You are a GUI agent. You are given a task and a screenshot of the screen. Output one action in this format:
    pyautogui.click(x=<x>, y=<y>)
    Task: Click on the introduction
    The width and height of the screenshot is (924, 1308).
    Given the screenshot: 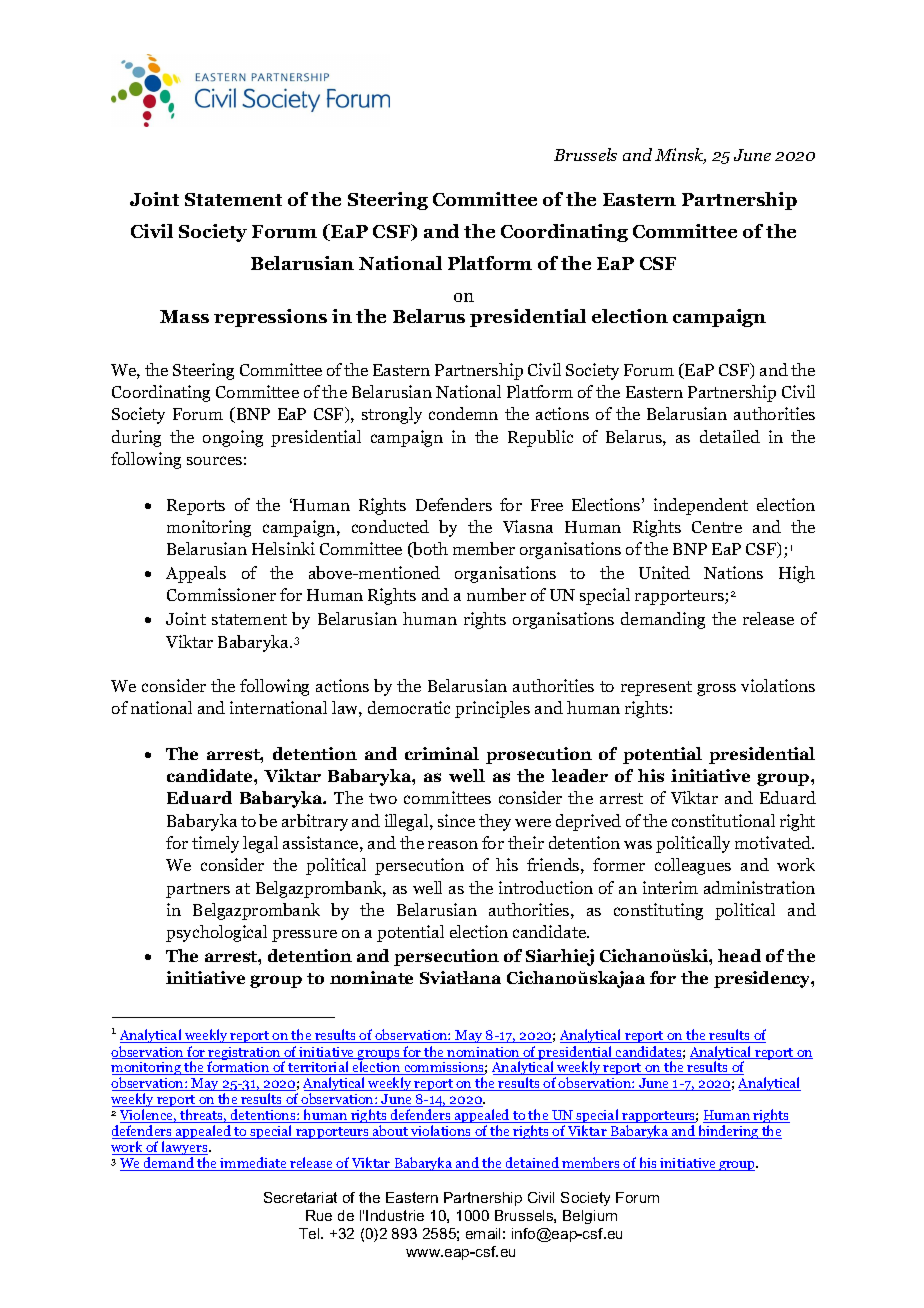 What is the action you would take?
    pyautogui.click(x=546, y=887)
